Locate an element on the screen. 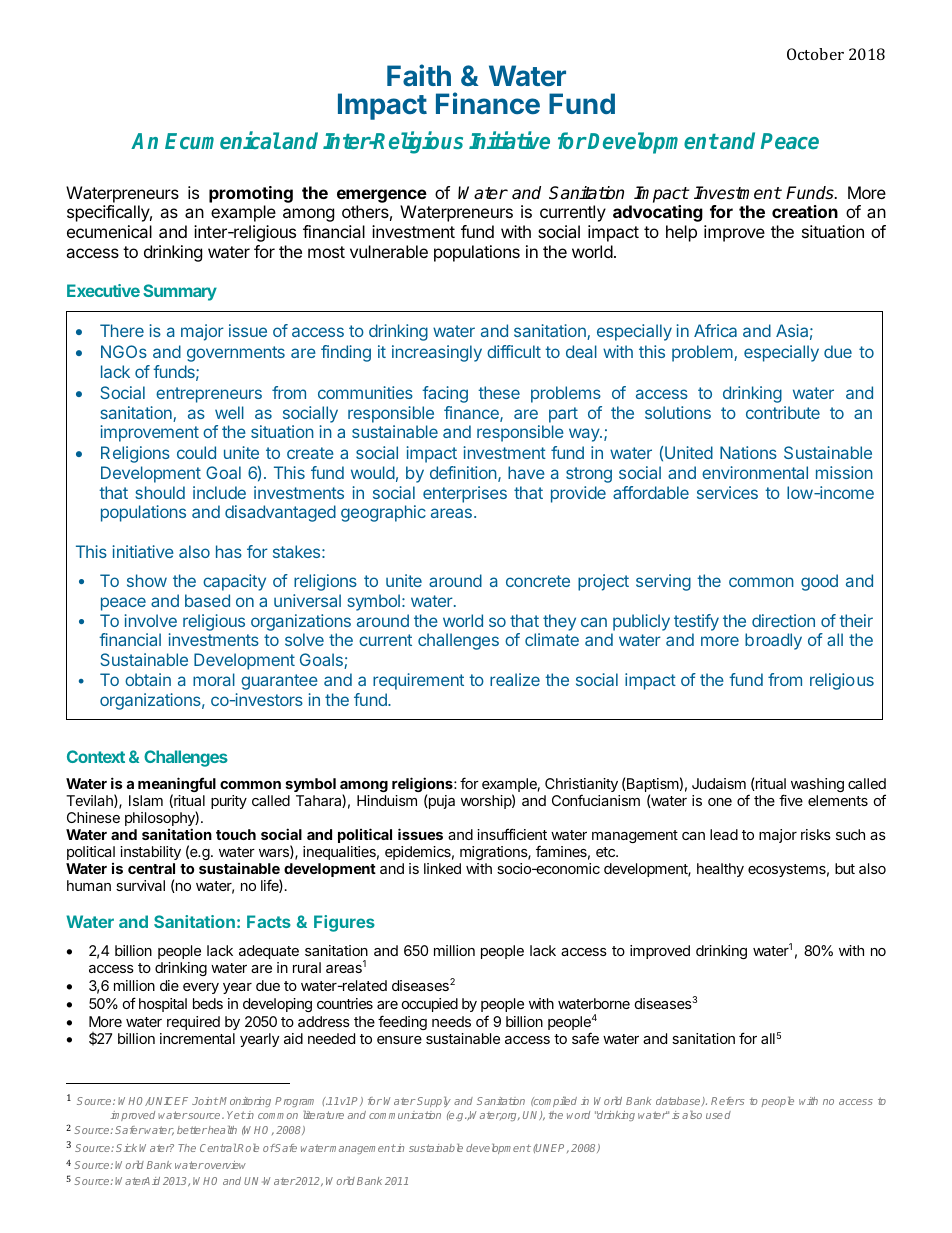 Image resolution: width=952 pixels, height=1233 pixels. Faith is located at coordinates (419, 75).
